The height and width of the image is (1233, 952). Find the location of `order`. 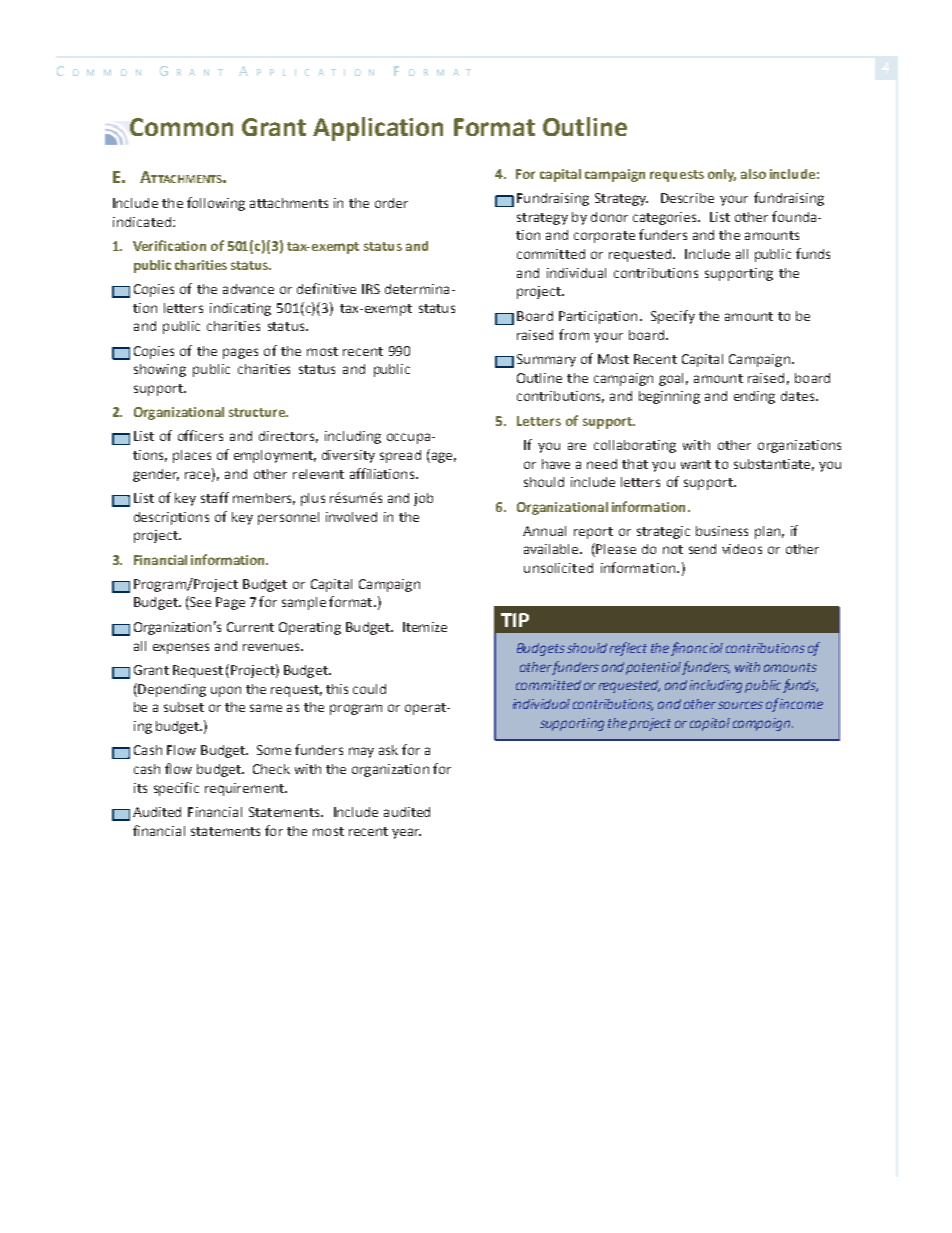

order is located at coordinates (391, 203).
